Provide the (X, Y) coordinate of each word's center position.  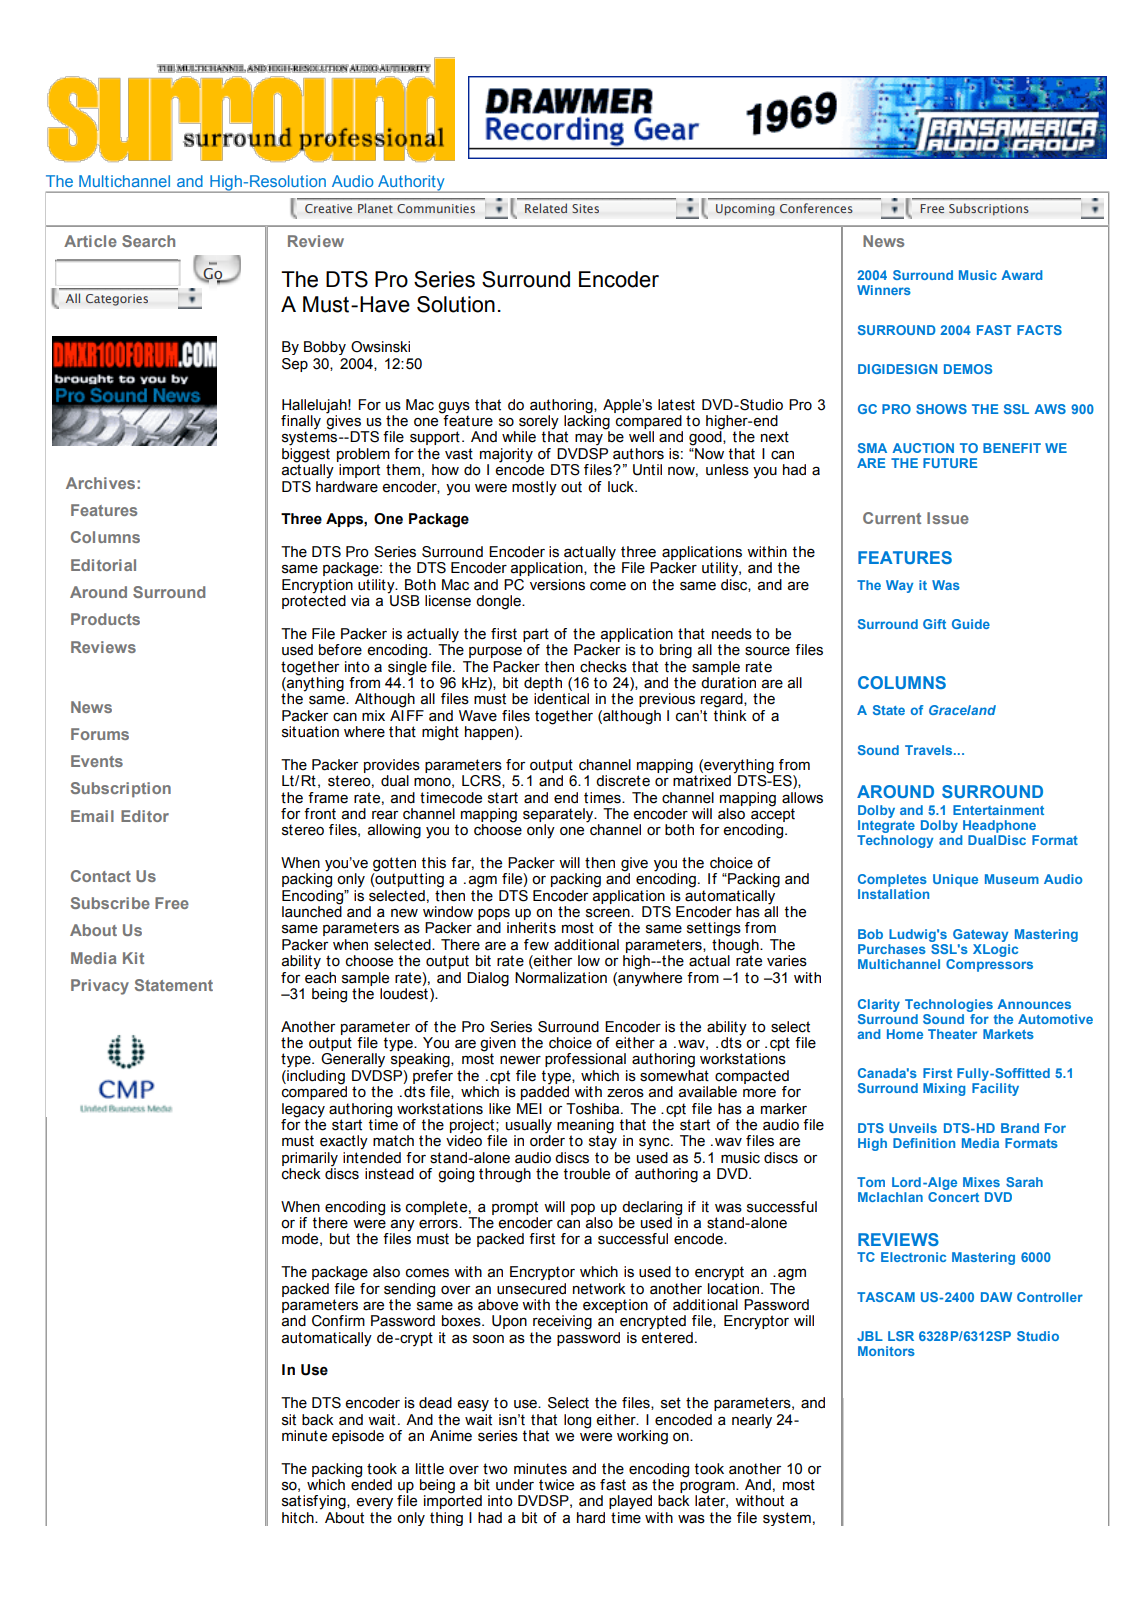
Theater (952, 1034)
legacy (303, 1110)
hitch (299, 1518)
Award (1022, 275)
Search (148, 241)
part (536, 635)
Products (105, 619)
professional (585, 1060)
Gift (934, 624)
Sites (585, 208)
